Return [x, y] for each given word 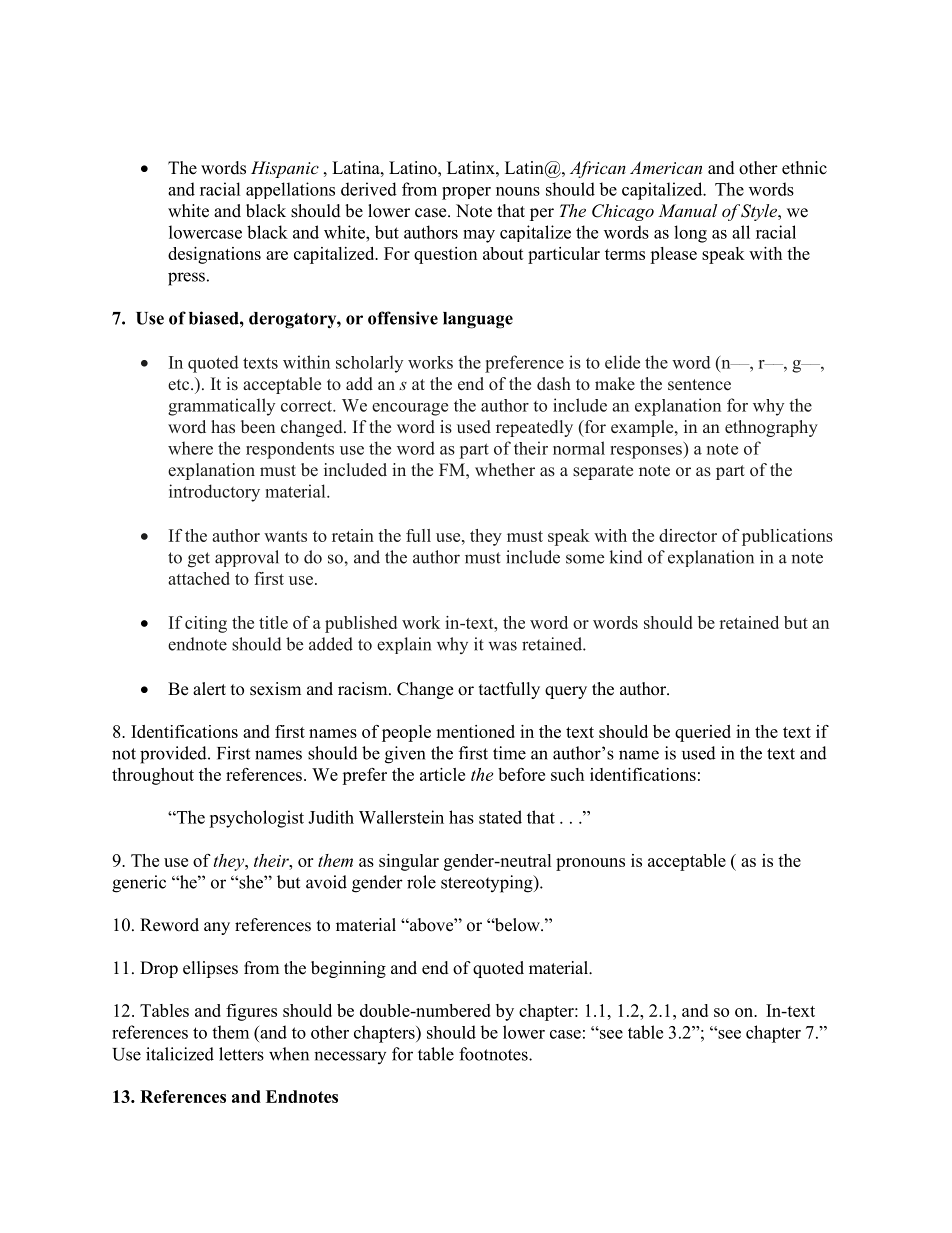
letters [241, 1054]
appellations [290, 190]
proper [466, 193]
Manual [687, 210]
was [503, 646]
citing [206, 624]
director [688, 535]
